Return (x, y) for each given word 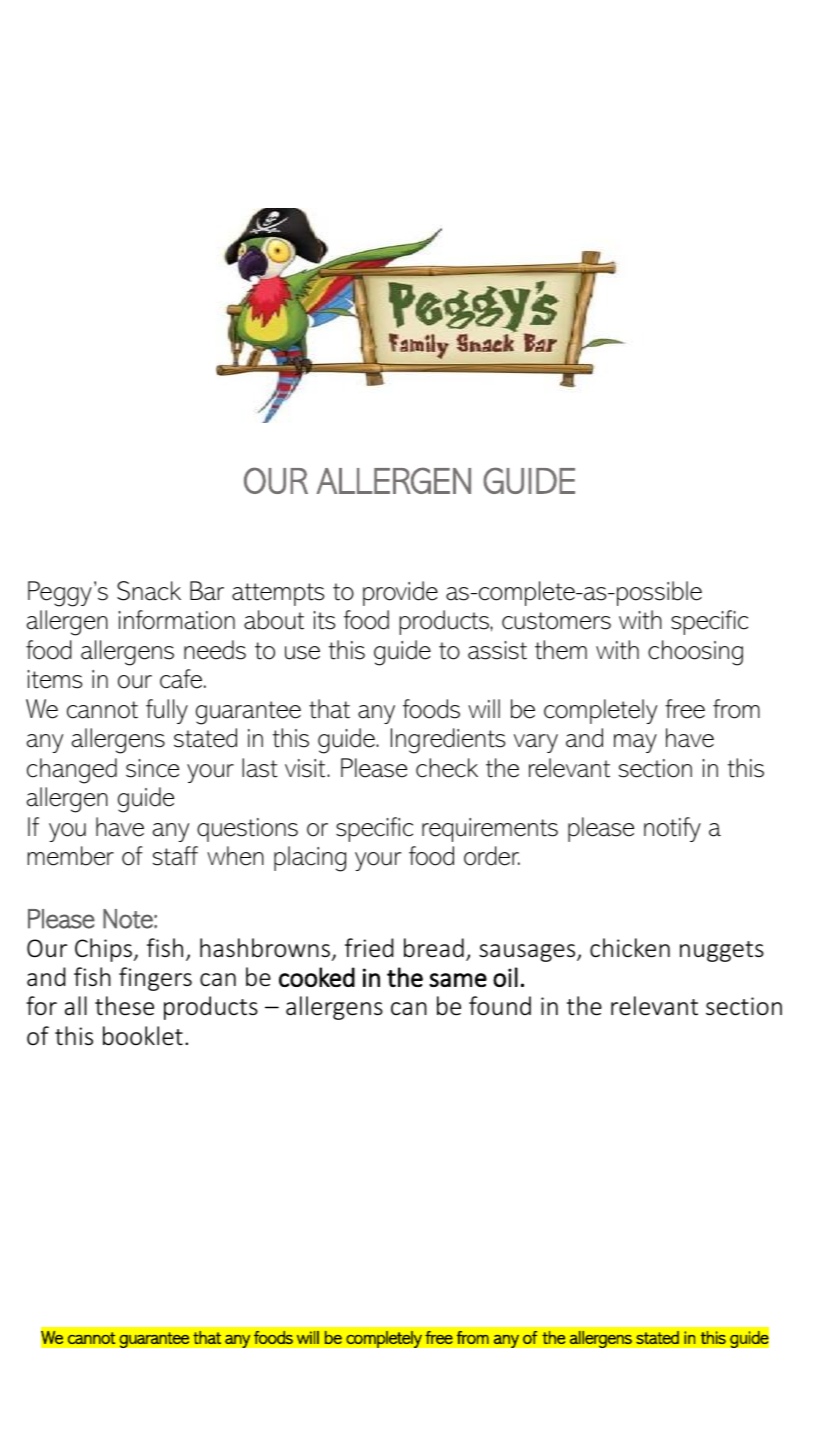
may (635, 743)
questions (247, 830)
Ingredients (448, 741)
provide (400, 593)
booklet (143, 1036)
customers (556, 621)
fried (369, 948)
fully (167, 711)
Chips (103, 950)
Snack (149, 591)
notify (672, 829)
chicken (630, 948)
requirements (490, 830)
